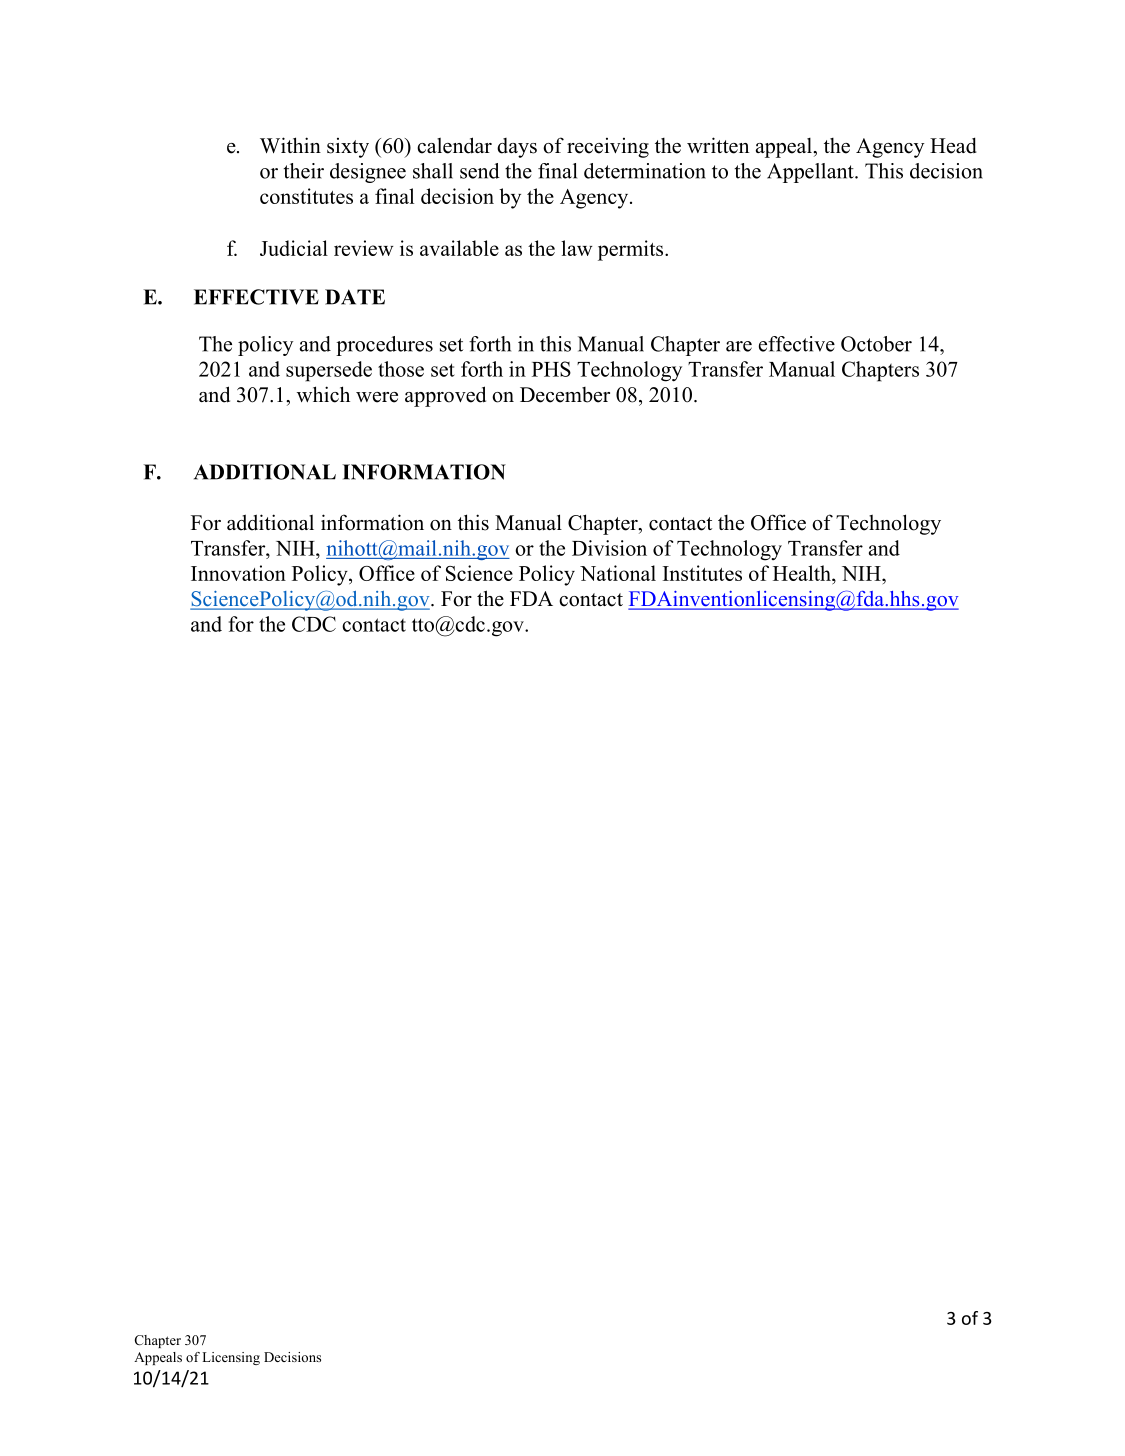  What do you see at coordinates (238, 573) in the image?
I see `Innovation` at bounding box center [238, 573].
